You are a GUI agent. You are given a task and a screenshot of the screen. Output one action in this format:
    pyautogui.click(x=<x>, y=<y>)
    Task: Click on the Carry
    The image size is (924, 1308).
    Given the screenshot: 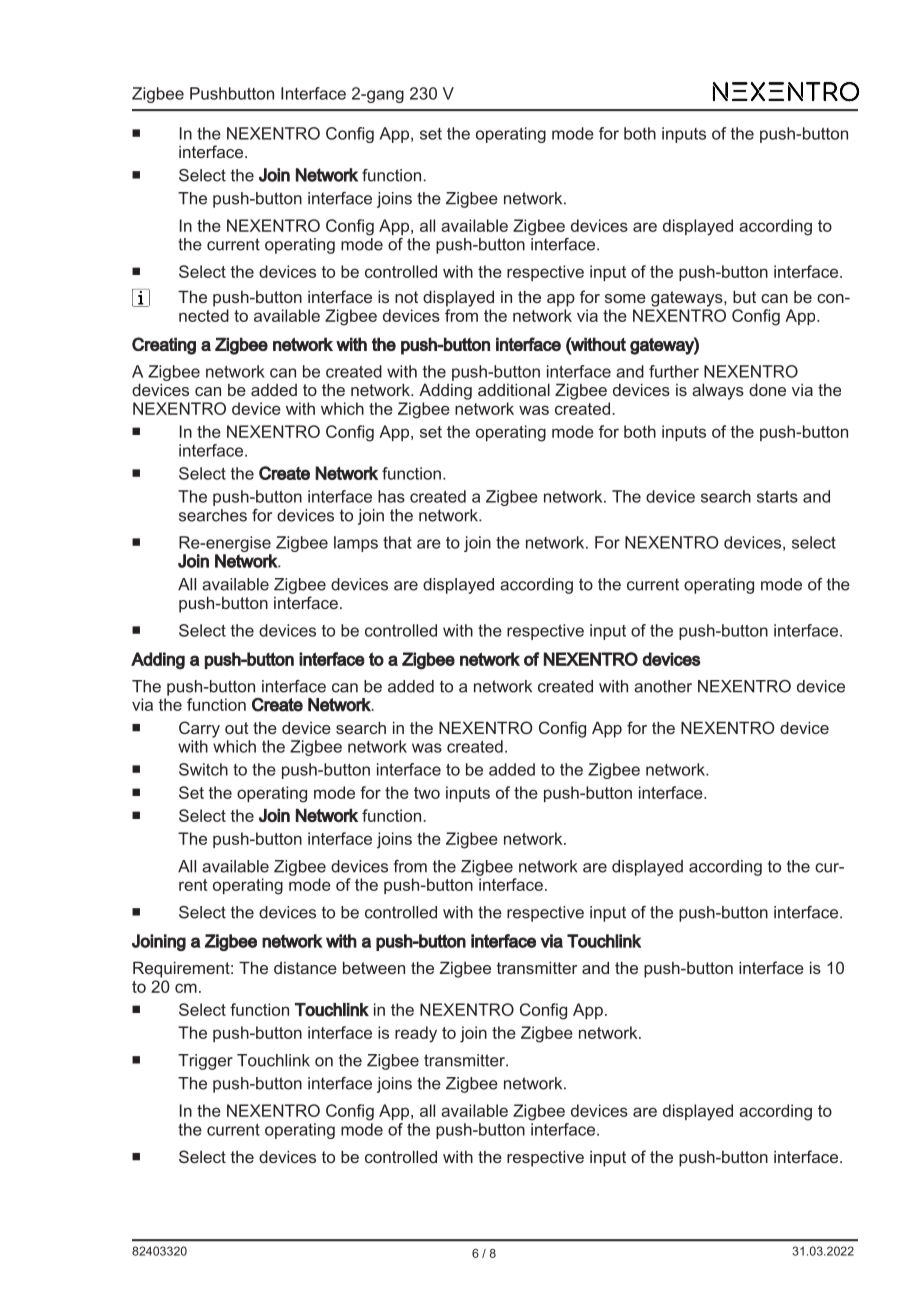 What is the action you would take?
    pyautogui.click(x=199, y=729)
